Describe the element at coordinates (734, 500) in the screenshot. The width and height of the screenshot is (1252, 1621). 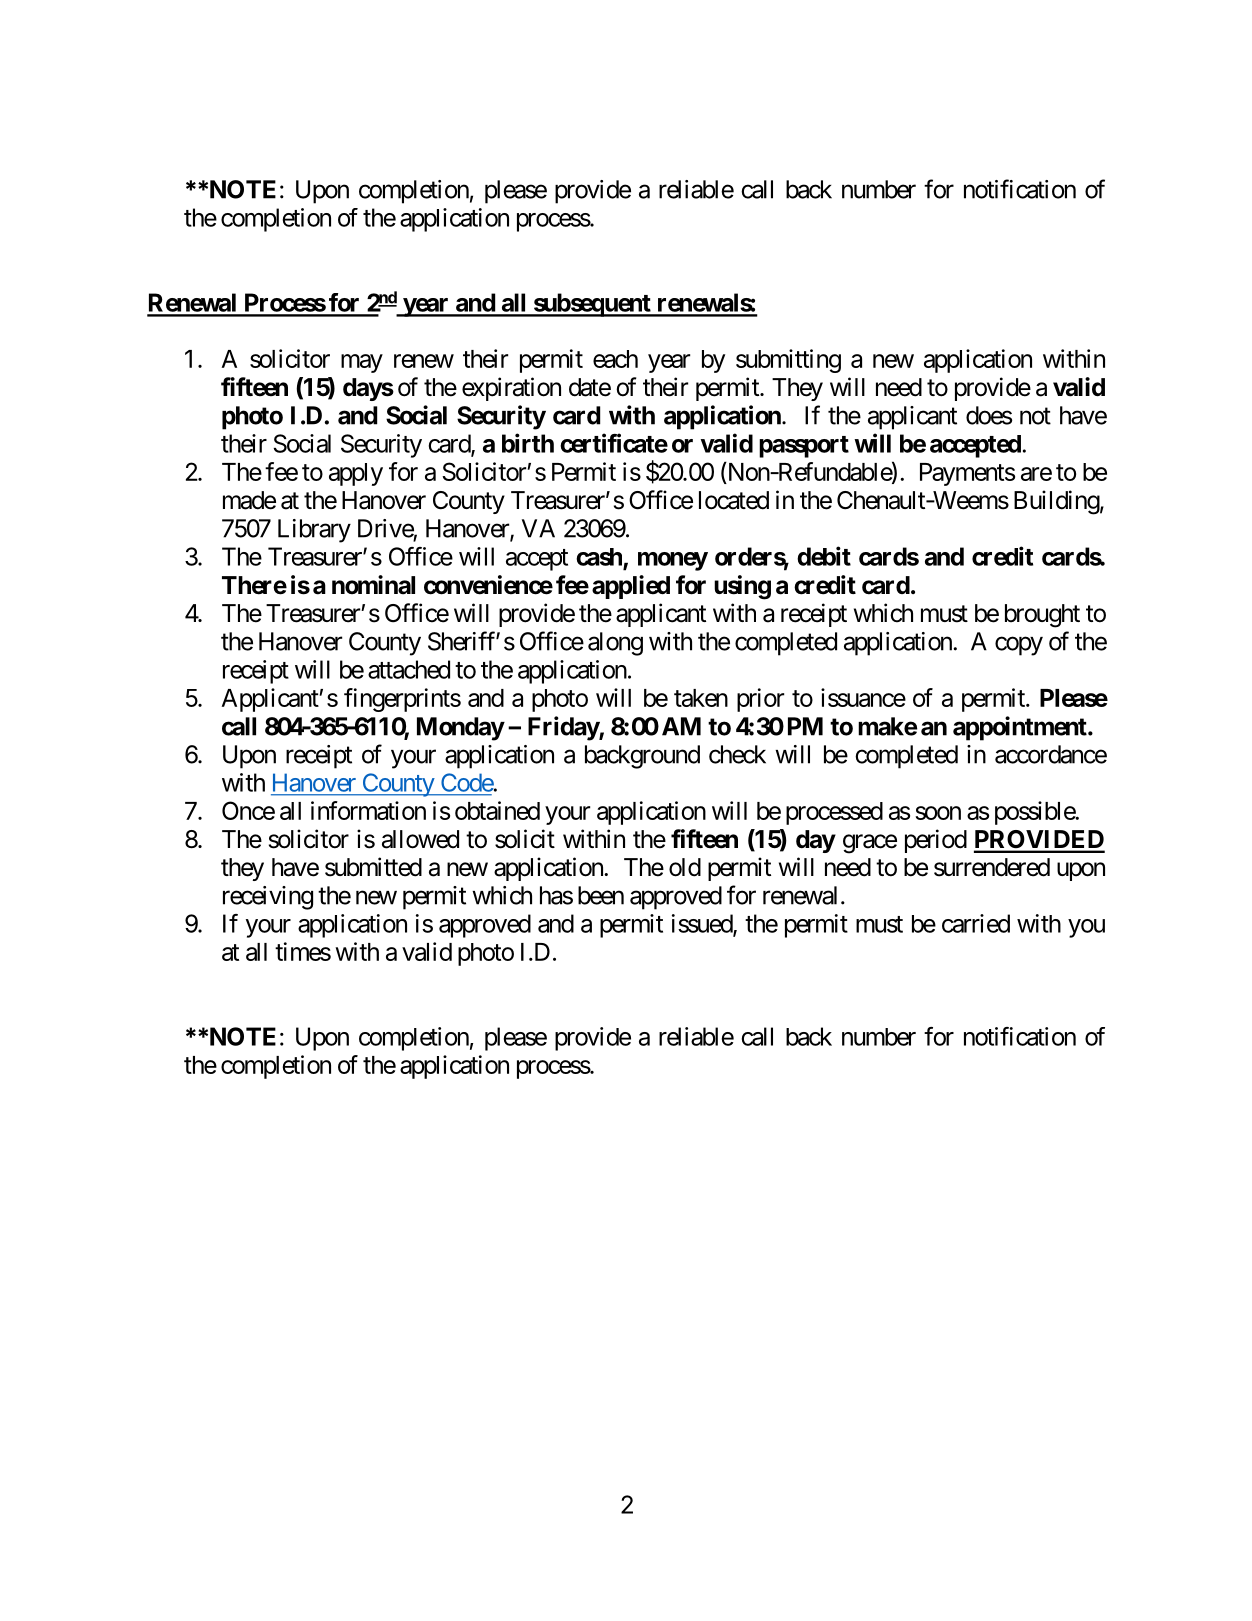
I see `located` at that location.
